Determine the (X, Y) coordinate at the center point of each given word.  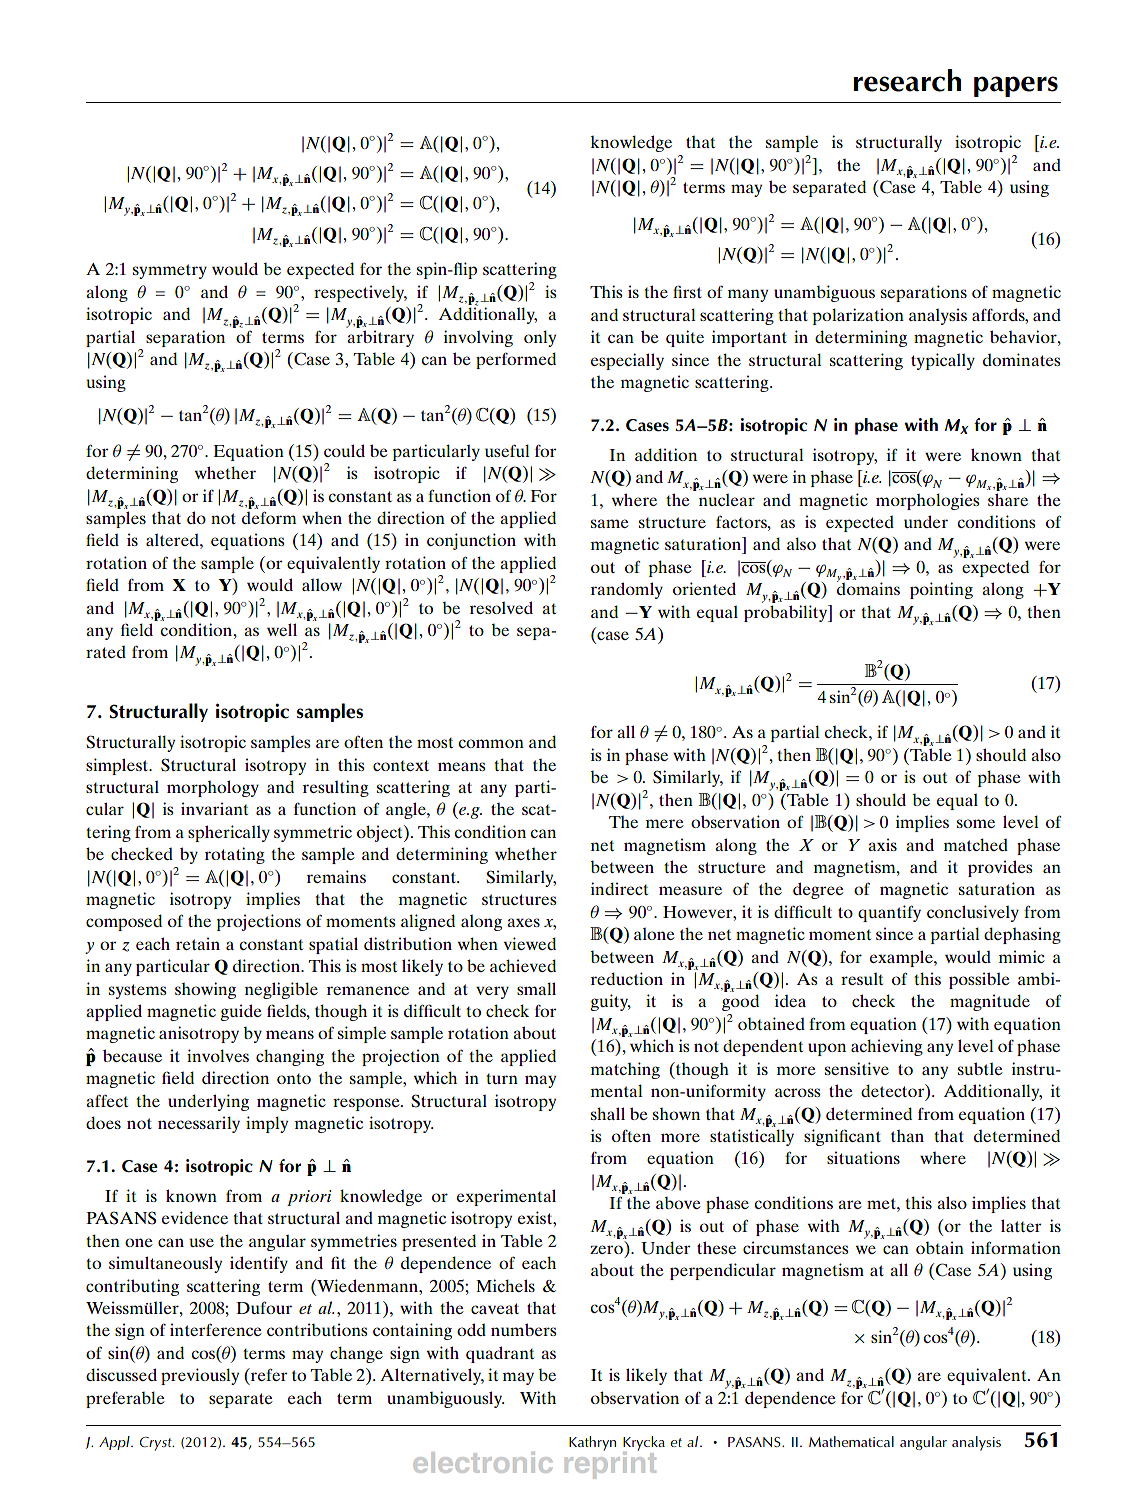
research (907, 80)
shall (608, 1113)
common (491, 743)
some (976, 823)
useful (507, 450)
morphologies (927, 501)
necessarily (199, 1124)
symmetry (170, 271)
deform (269, 517)
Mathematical (851, 1441)
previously (200, 1376)
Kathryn (592, 1443)
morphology (213, 788)
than (907, 1136)
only (540, 338)
